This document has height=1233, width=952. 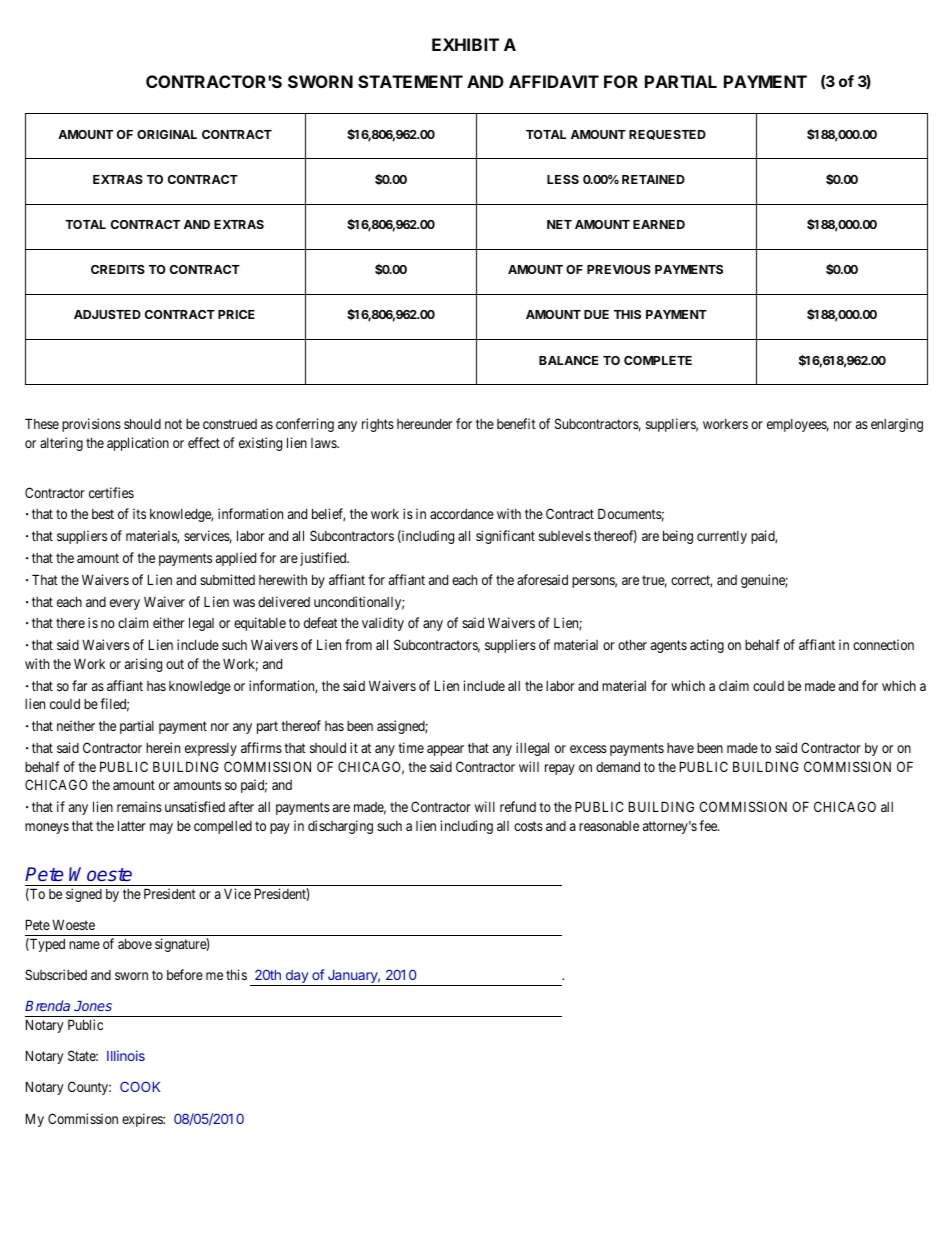 What do you see at coordinates (91, 425) in the document?
I see `provisions` at bounding box center [91, 425].
